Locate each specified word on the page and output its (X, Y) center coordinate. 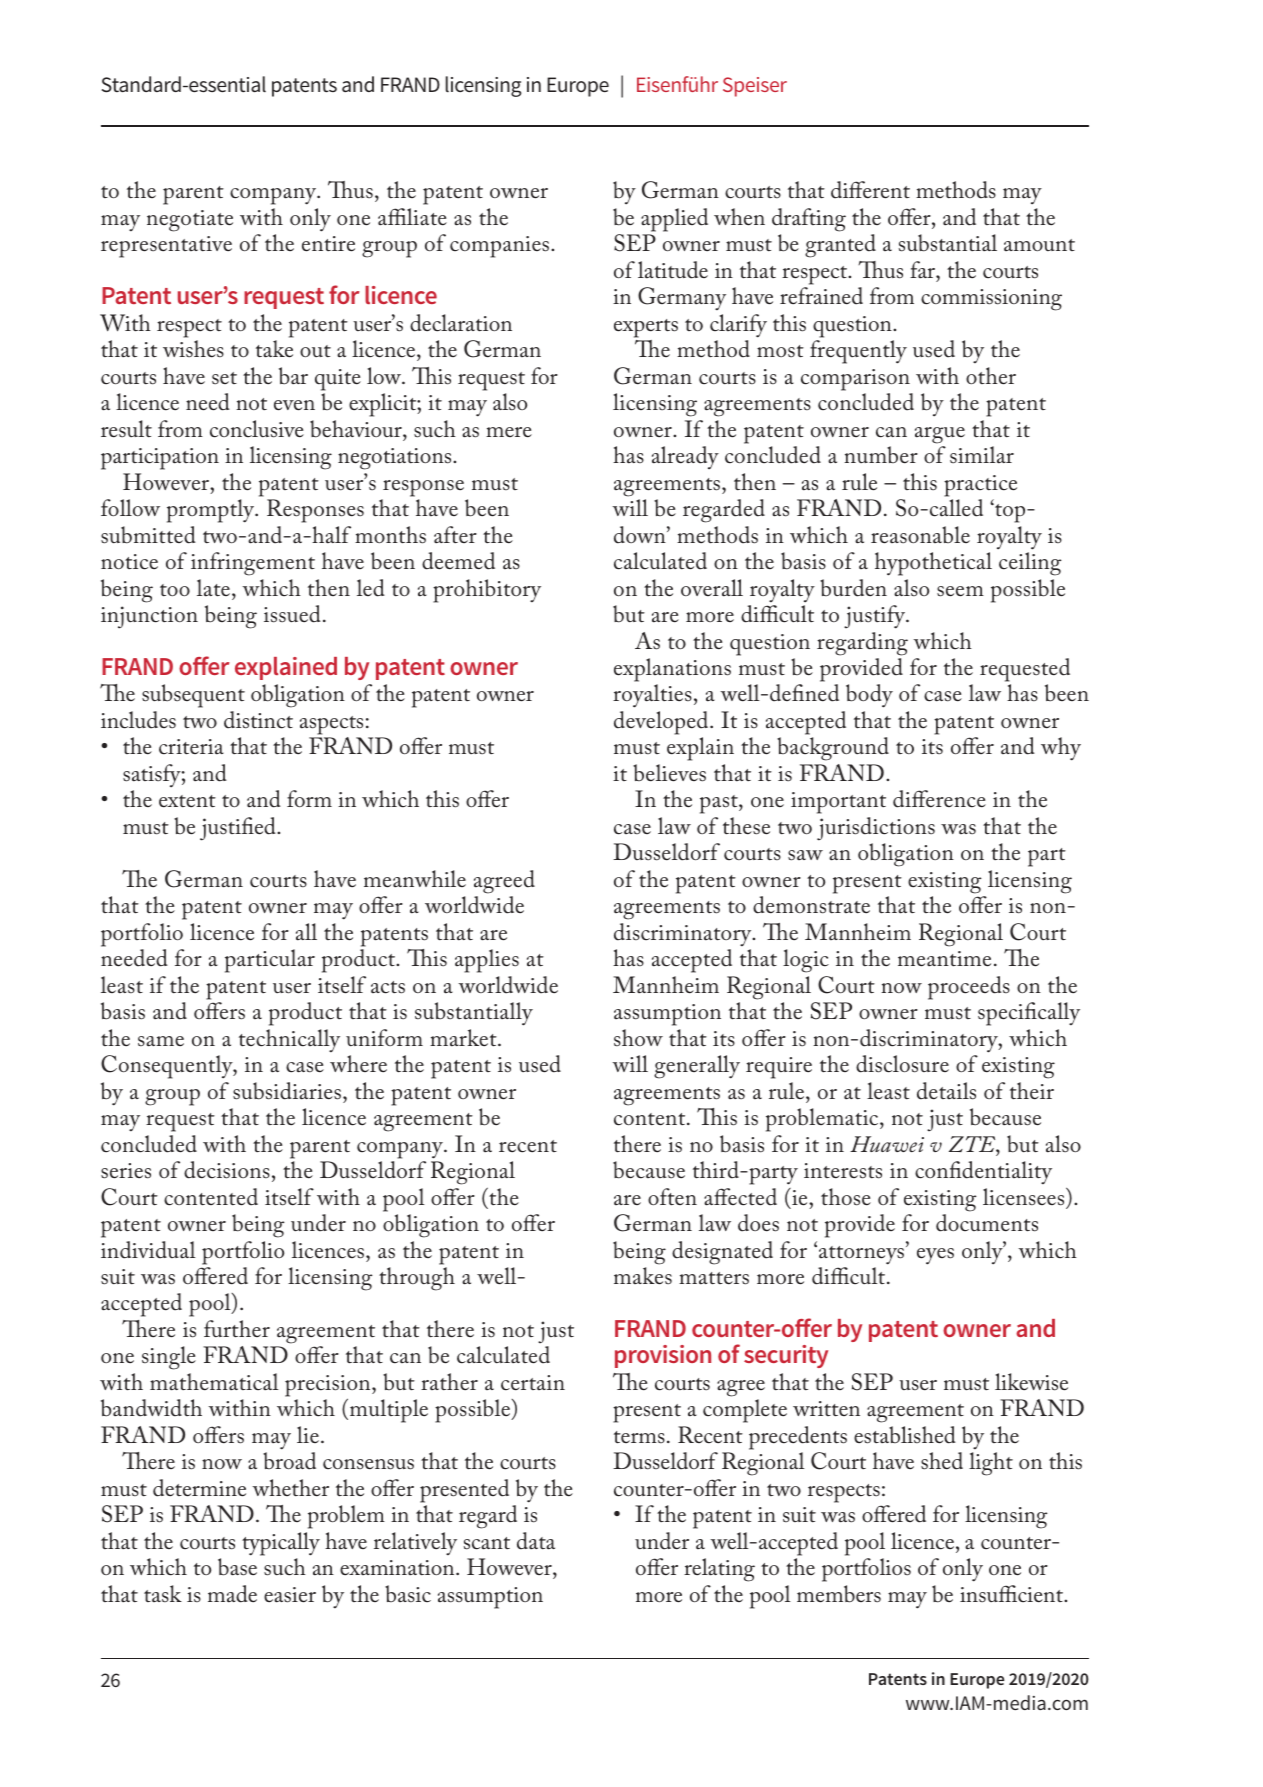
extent (187, 801)
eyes (935, 1256)
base (237, 1567)
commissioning (991, 300)
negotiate (190, 221)
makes (643, 1276)
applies (487, 961)
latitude (673, 270)
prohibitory (487, 591)
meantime (944, 959)
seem (960, 591)
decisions (227, 1170)
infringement (253, 564)
